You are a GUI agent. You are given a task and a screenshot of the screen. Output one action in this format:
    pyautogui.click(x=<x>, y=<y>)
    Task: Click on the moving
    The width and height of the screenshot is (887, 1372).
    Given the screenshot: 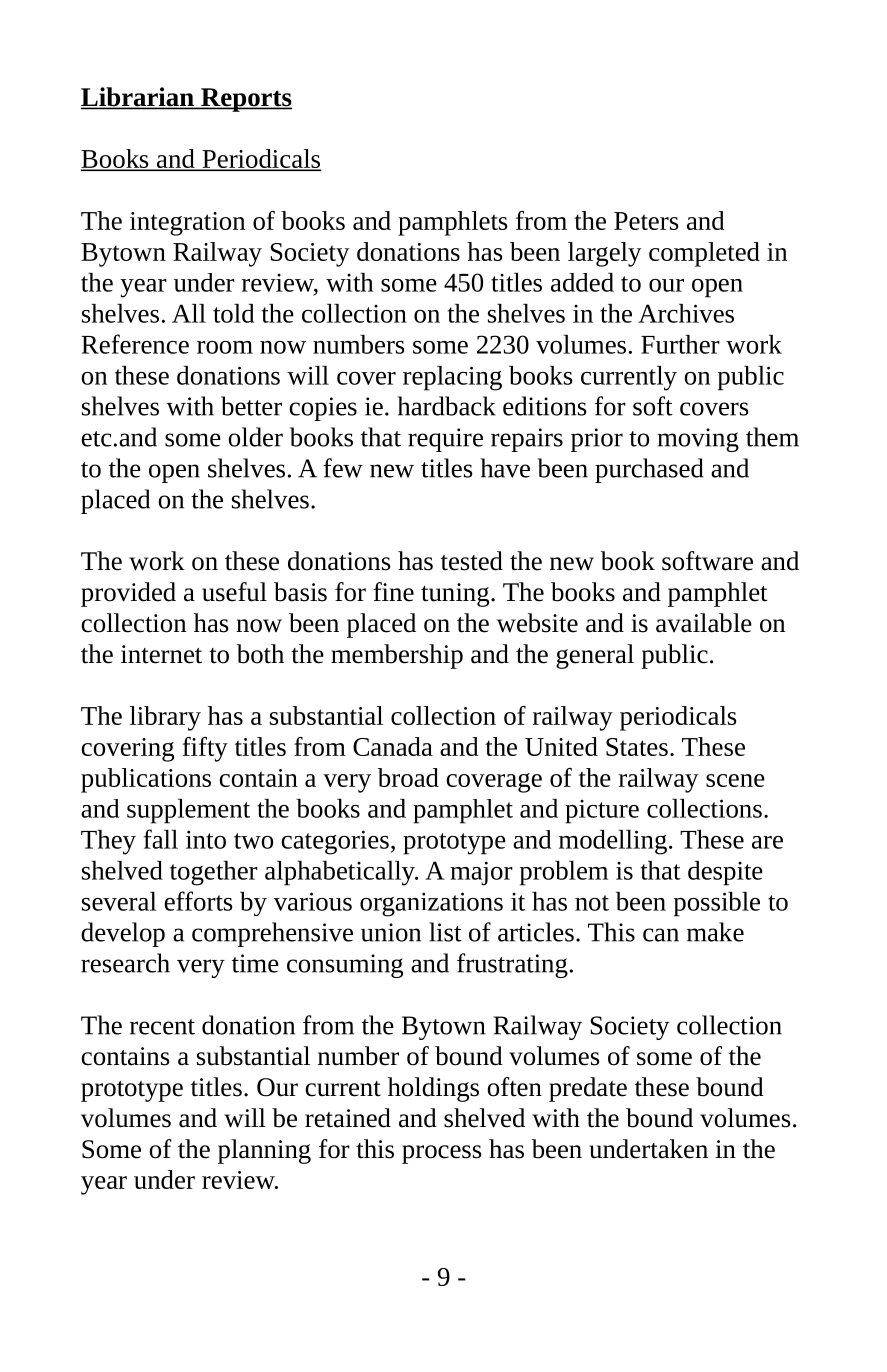 What is the action you would take?
    pyautogui.click(x=698, y=440)
